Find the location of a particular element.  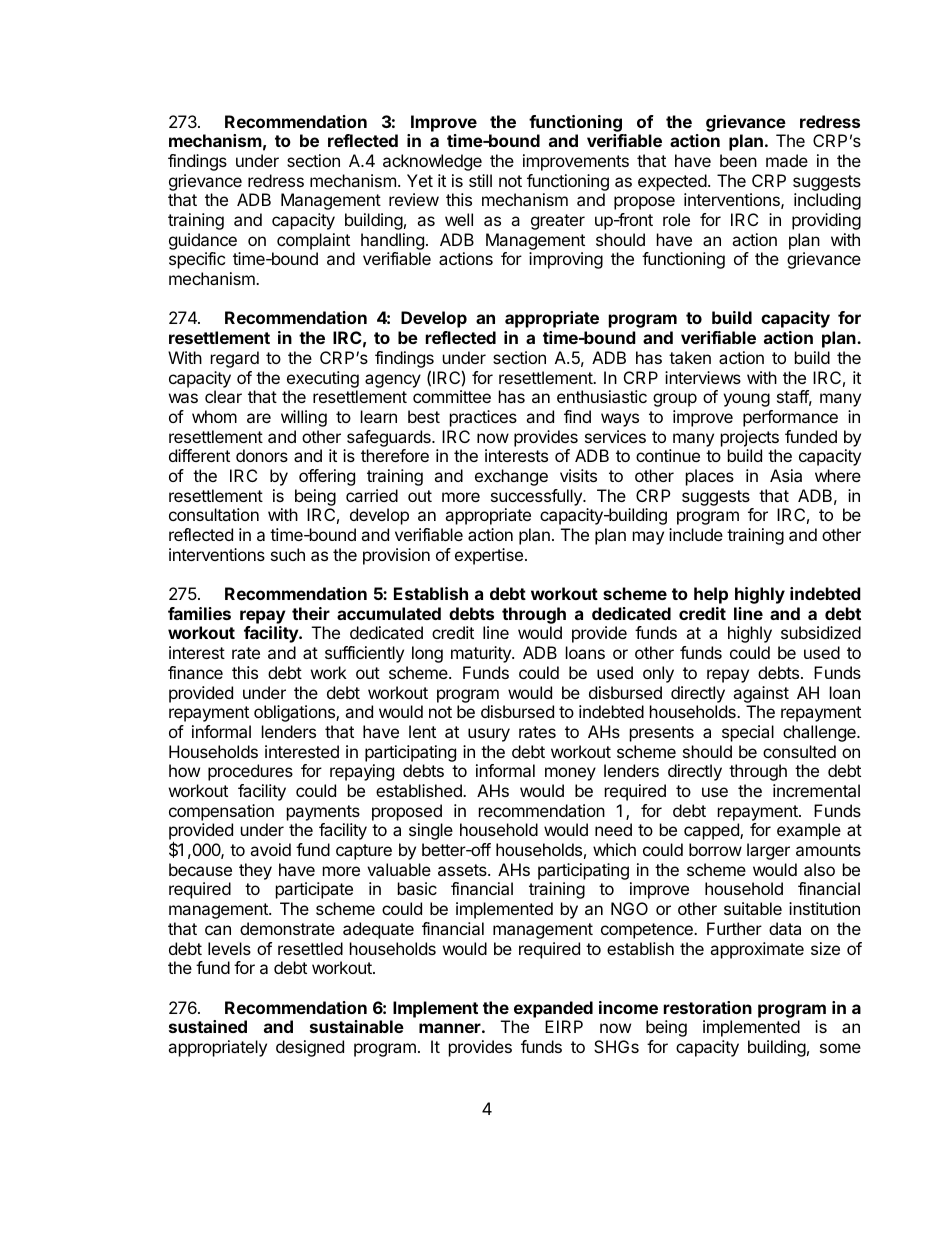

expanded is located at coordinates (553, 1009).
